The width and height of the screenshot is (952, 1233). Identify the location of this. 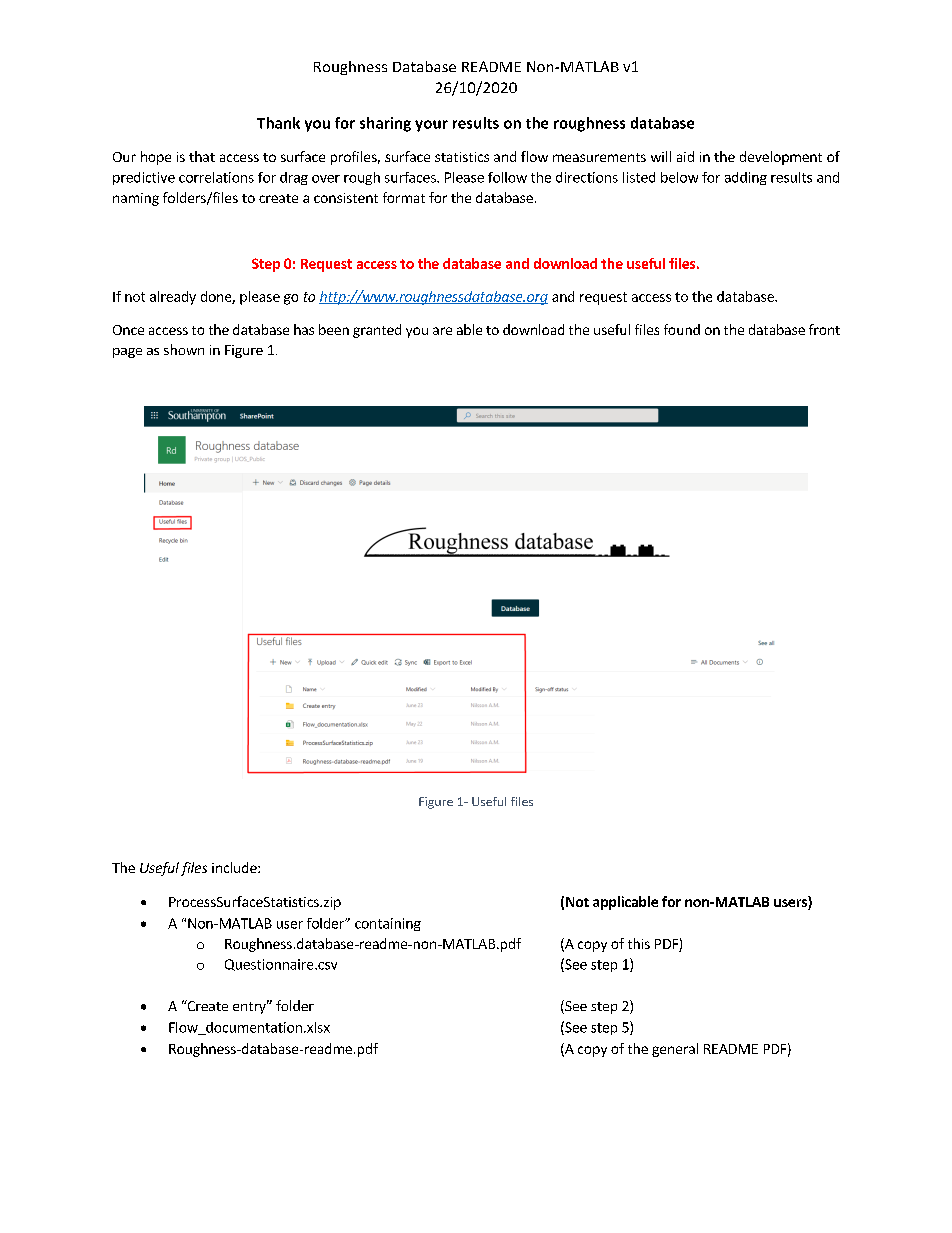
(639, 943).
